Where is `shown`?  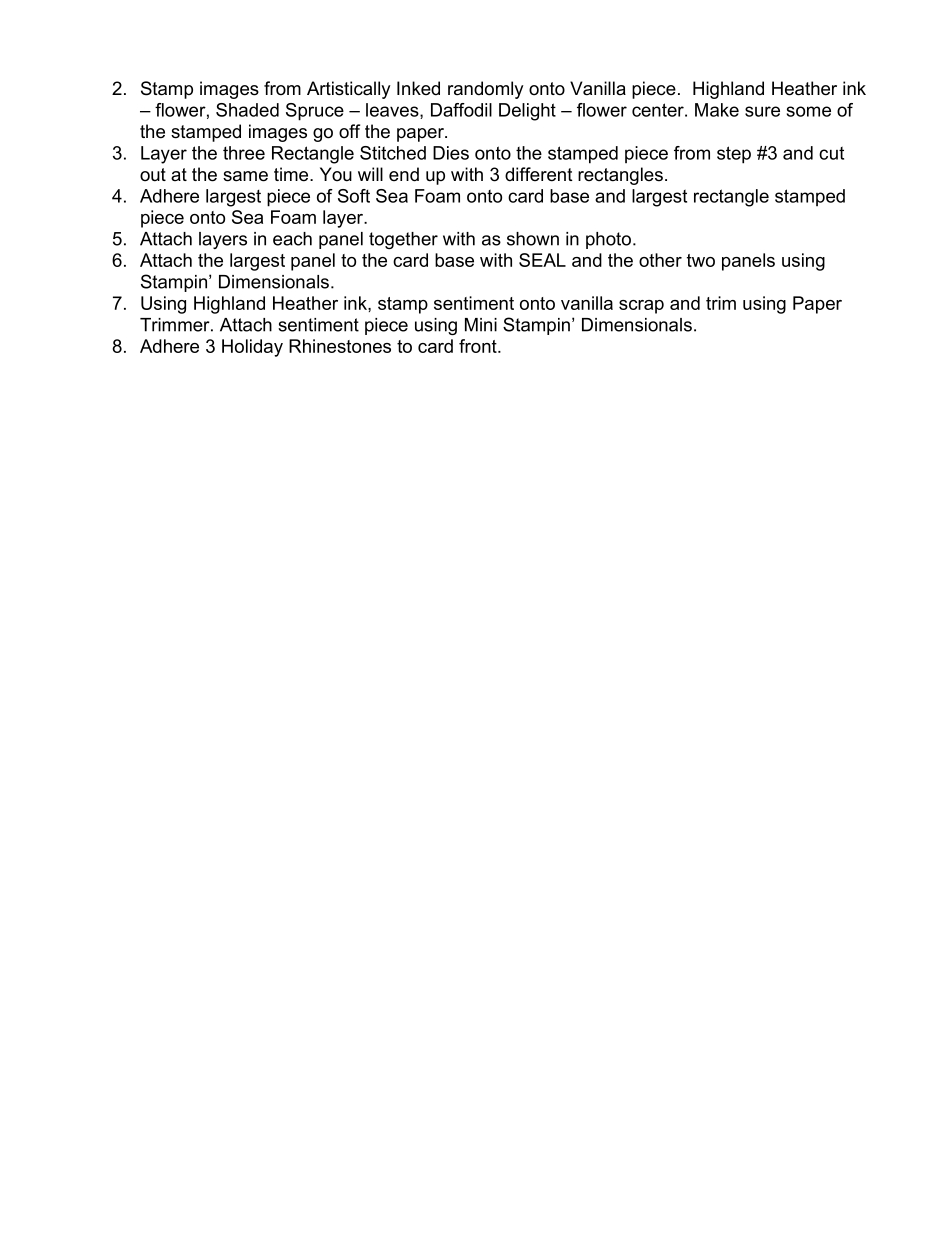
shown is located at coordinates (533, 239).
